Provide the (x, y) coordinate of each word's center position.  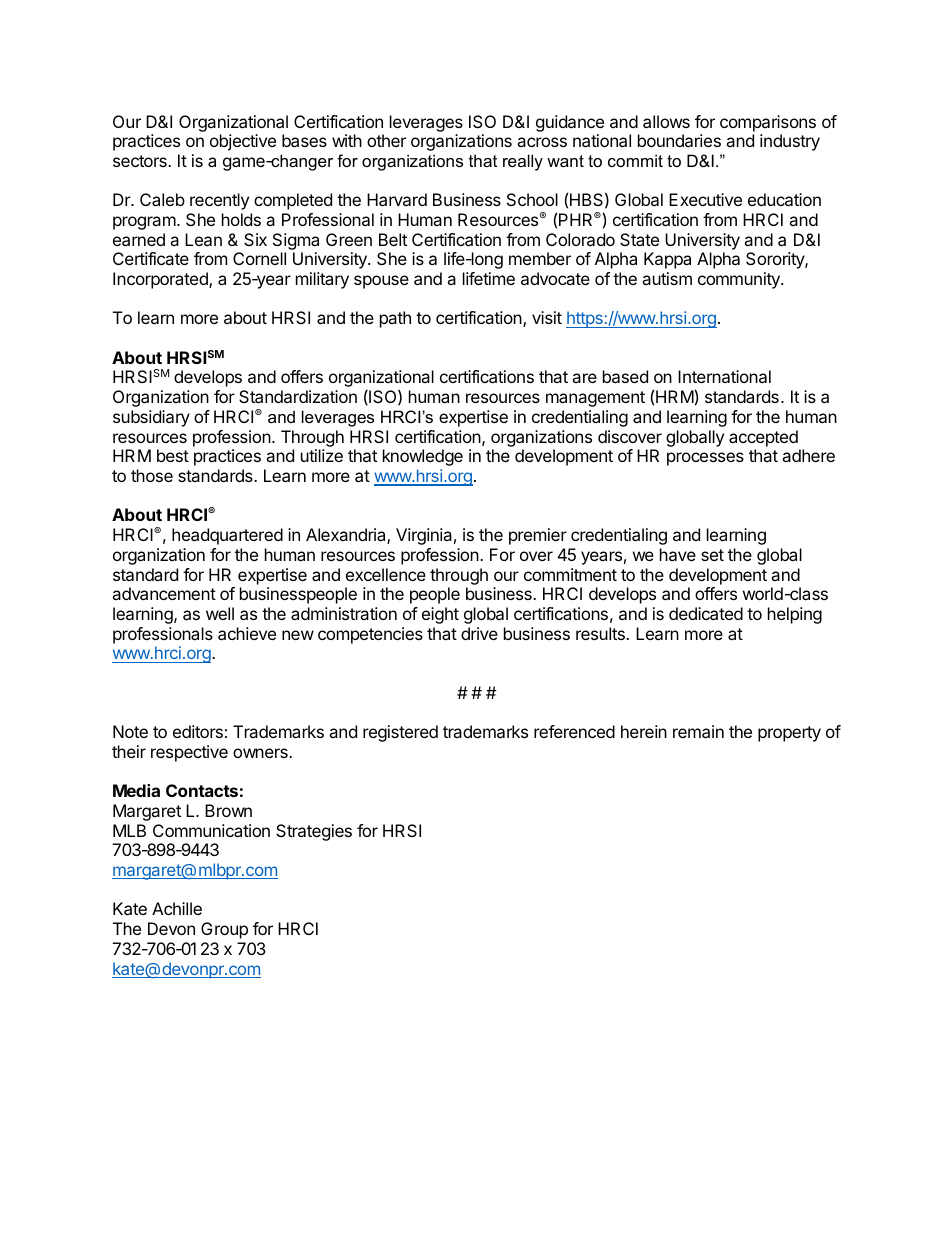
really (523, 162)
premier (538, 536)
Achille (177, 908)
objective (243, 142)
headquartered (227, 536)
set (712, 555)
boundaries (679, 140)
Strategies (314, 832)
